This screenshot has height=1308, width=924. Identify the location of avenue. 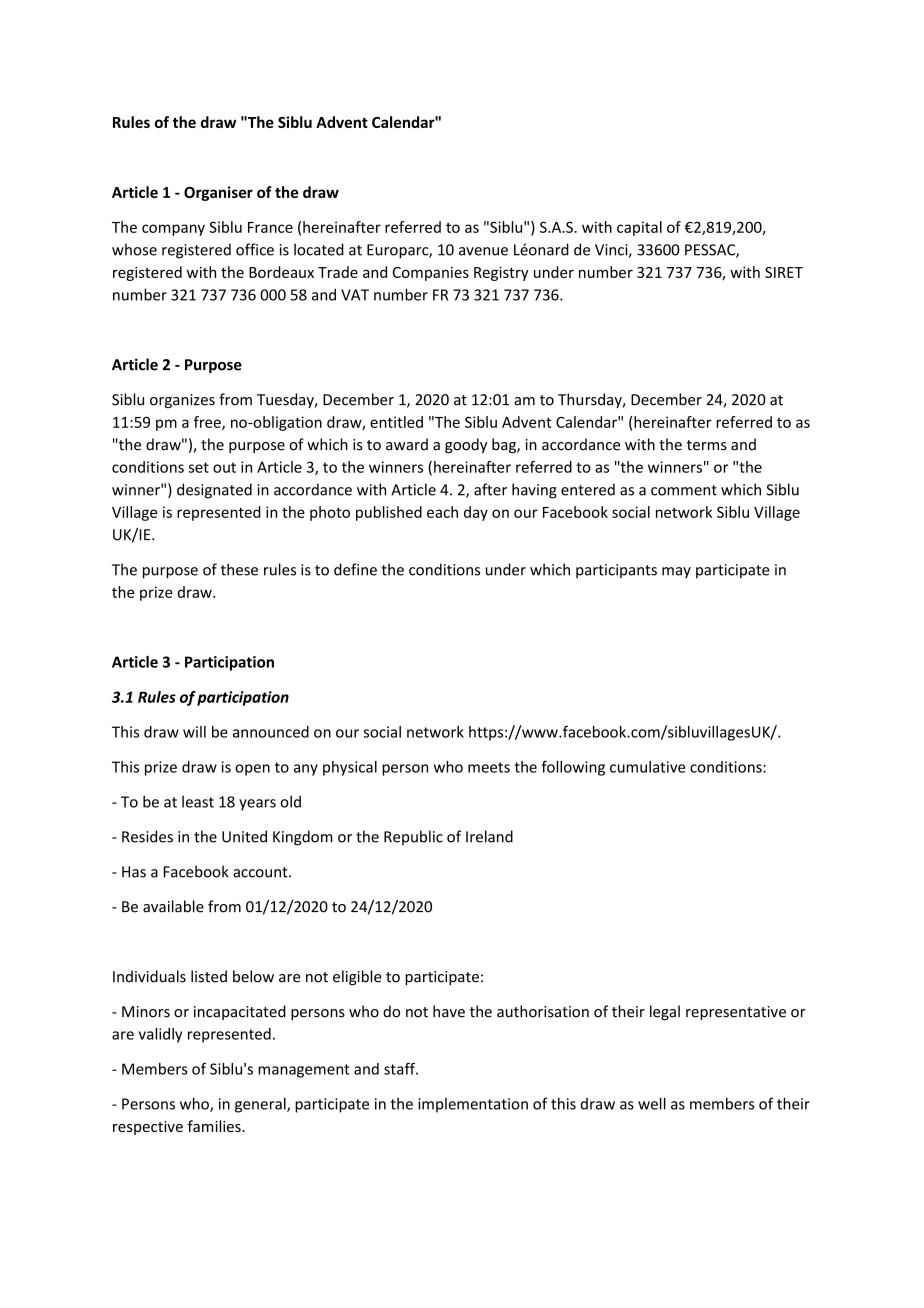
(483, 251).
